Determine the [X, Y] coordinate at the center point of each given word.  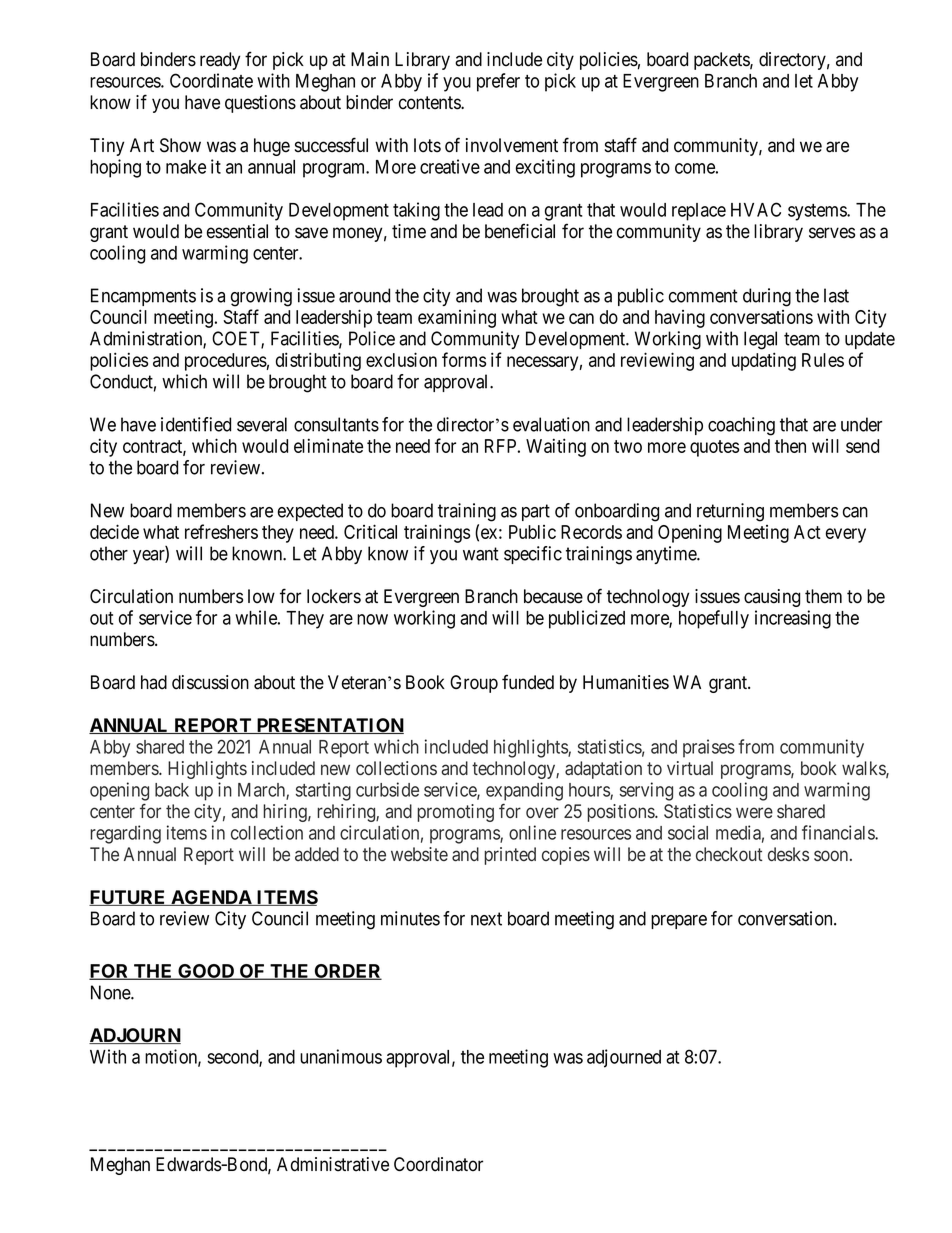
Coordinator [438, 1164]
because [553, 596]
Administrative [333, 1164]
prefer [498, 82]
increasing [793, 619]
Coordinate [211, 80]
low [261, 596]
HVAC [756, 209]
